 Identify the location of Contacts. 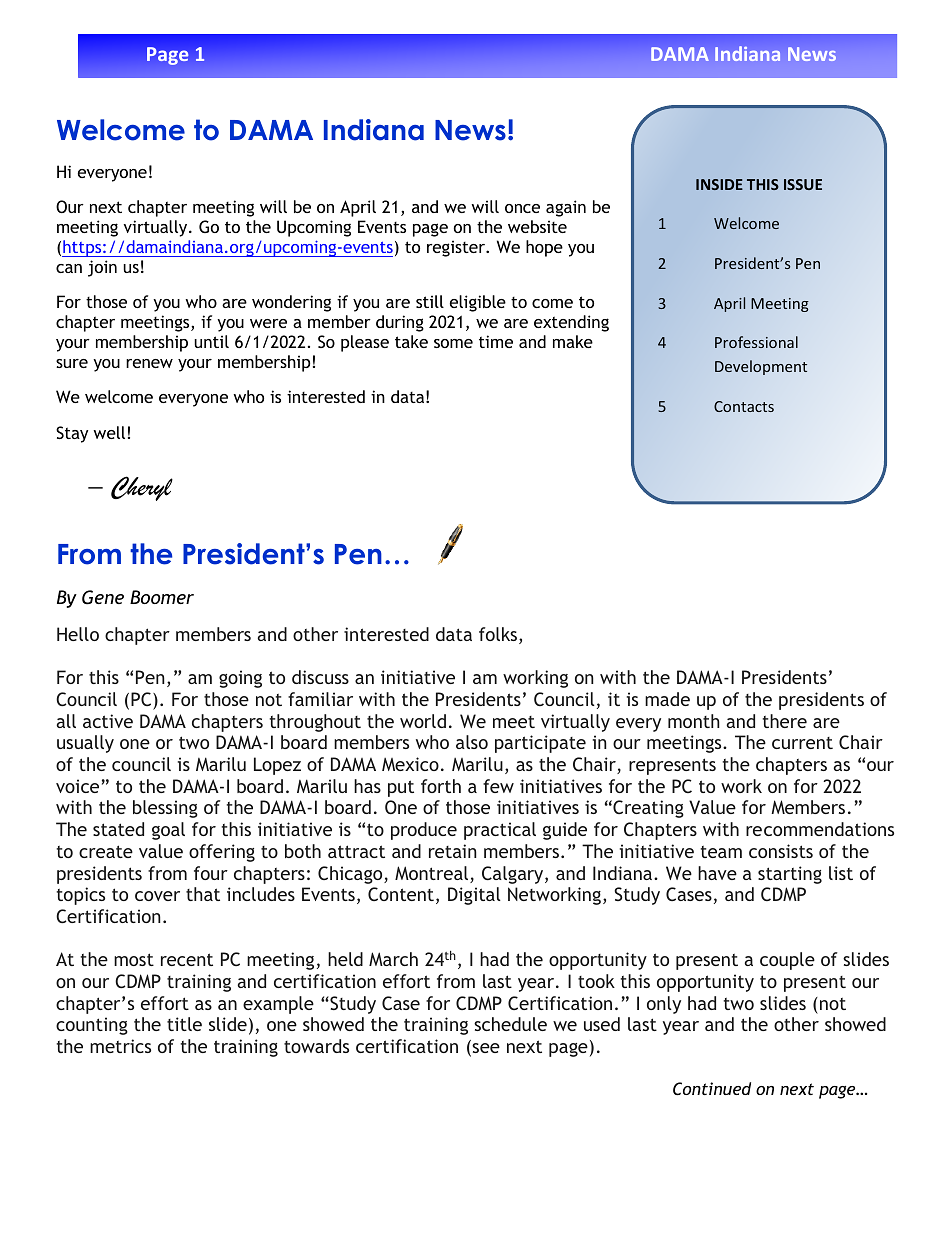
(744, 406).
